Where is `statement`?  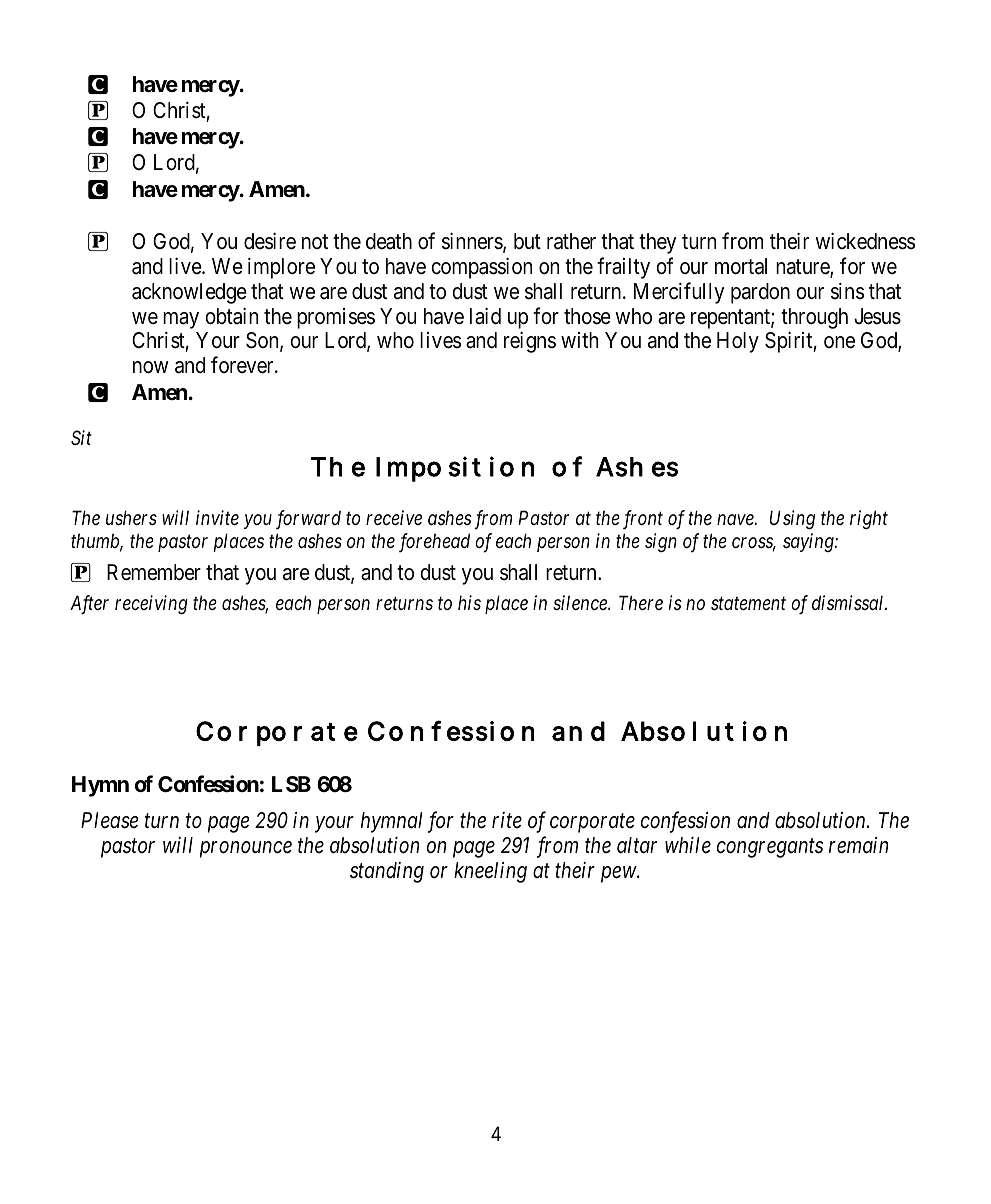 statement is located at coordinates (748, 603).
